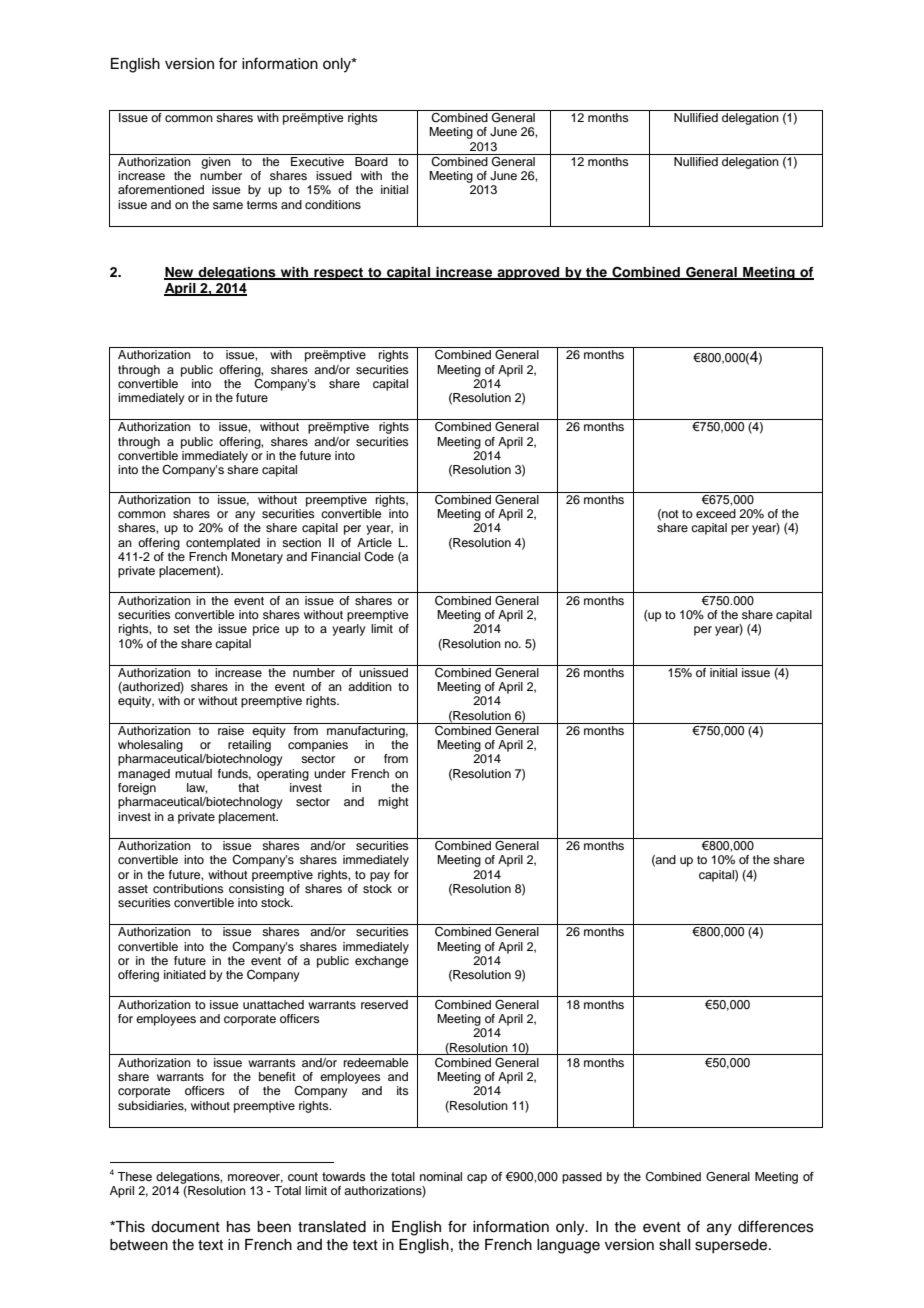 The image size is (924, 1308). Describe the element at coordinates (371, 161) in the screenshot. I see `Board` at that location.
